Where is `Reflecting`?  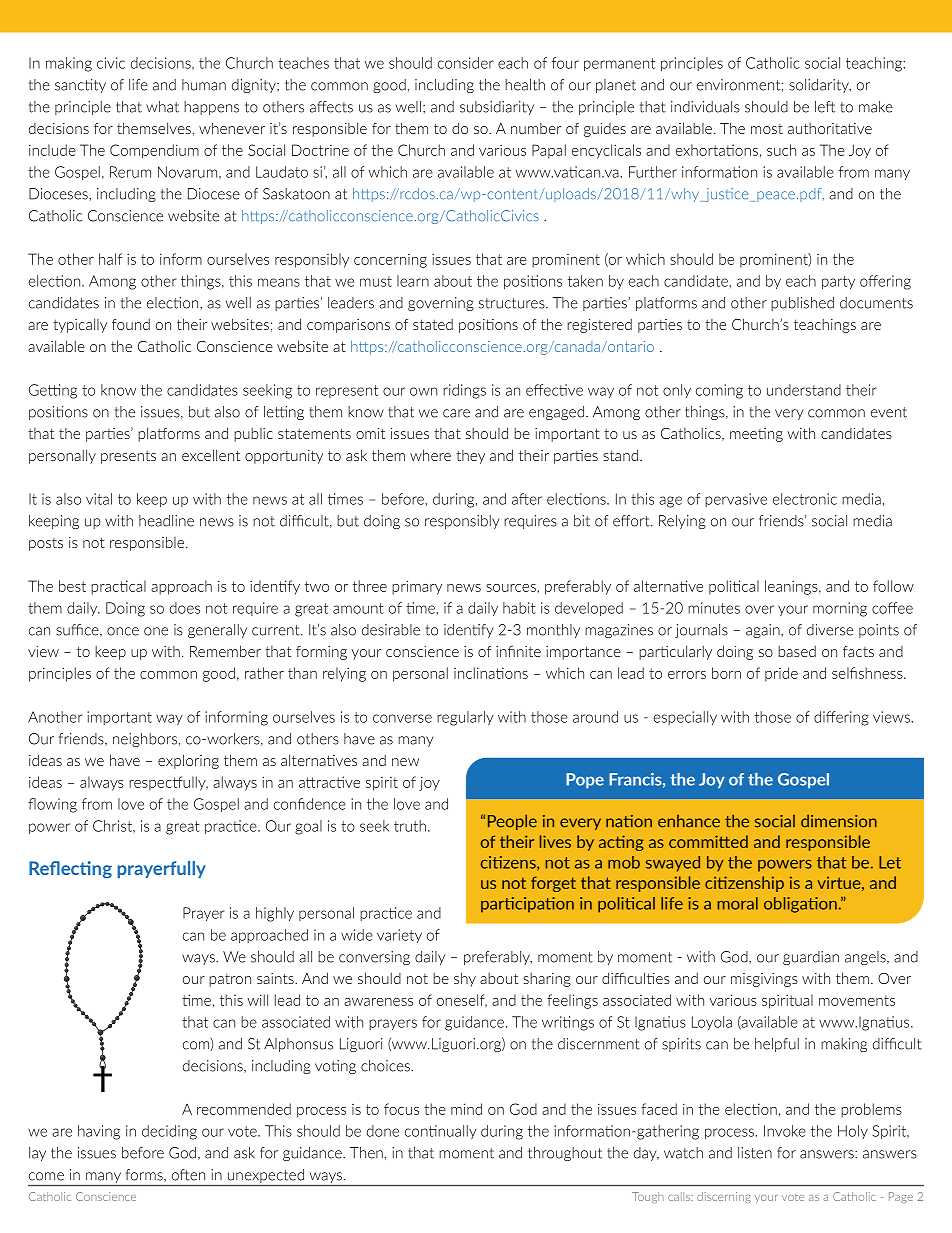
Reflecting is located at coordinates (70, 870).
